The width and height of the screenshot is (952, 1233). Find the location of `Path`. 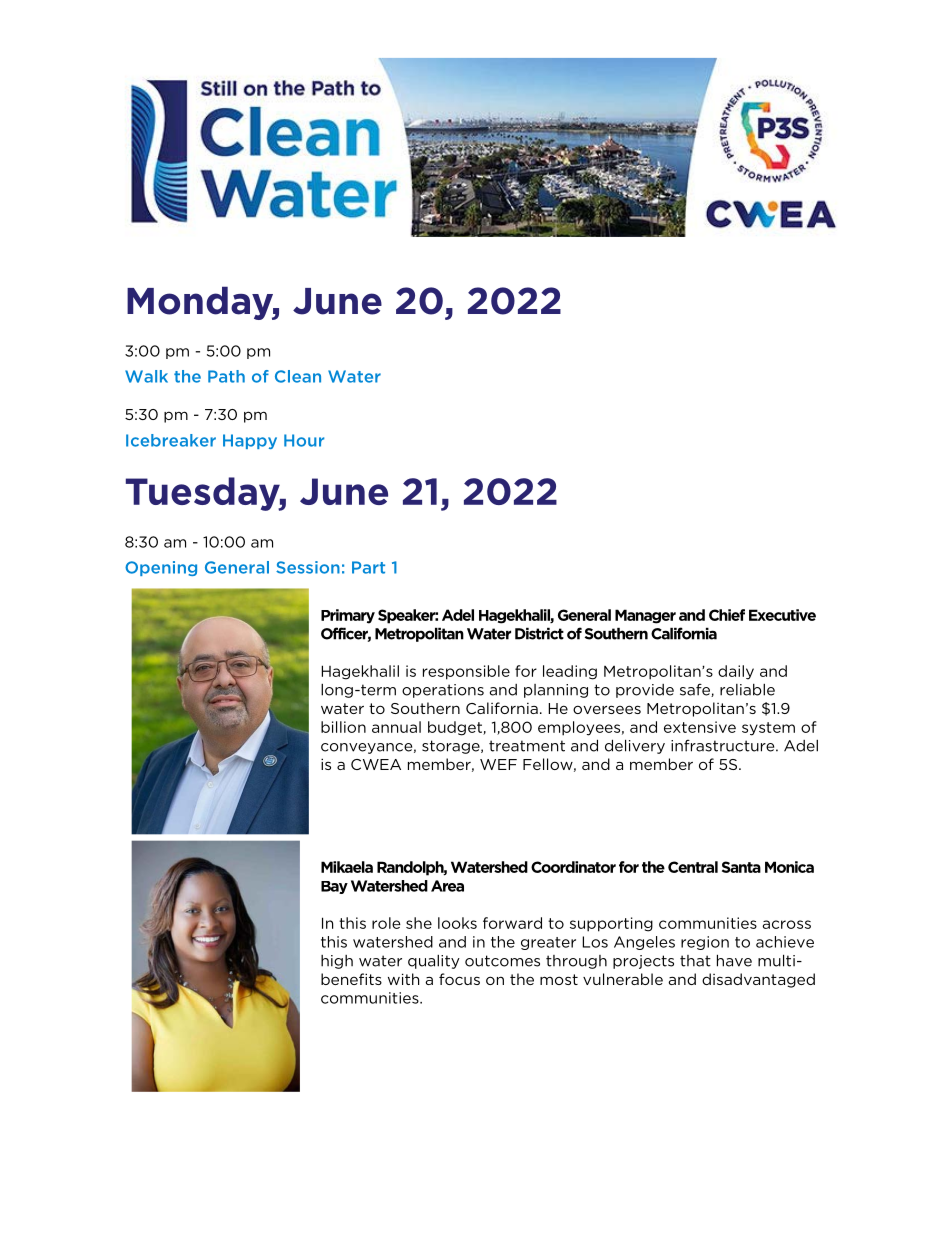

Path is located at coordinates (226, 376).
